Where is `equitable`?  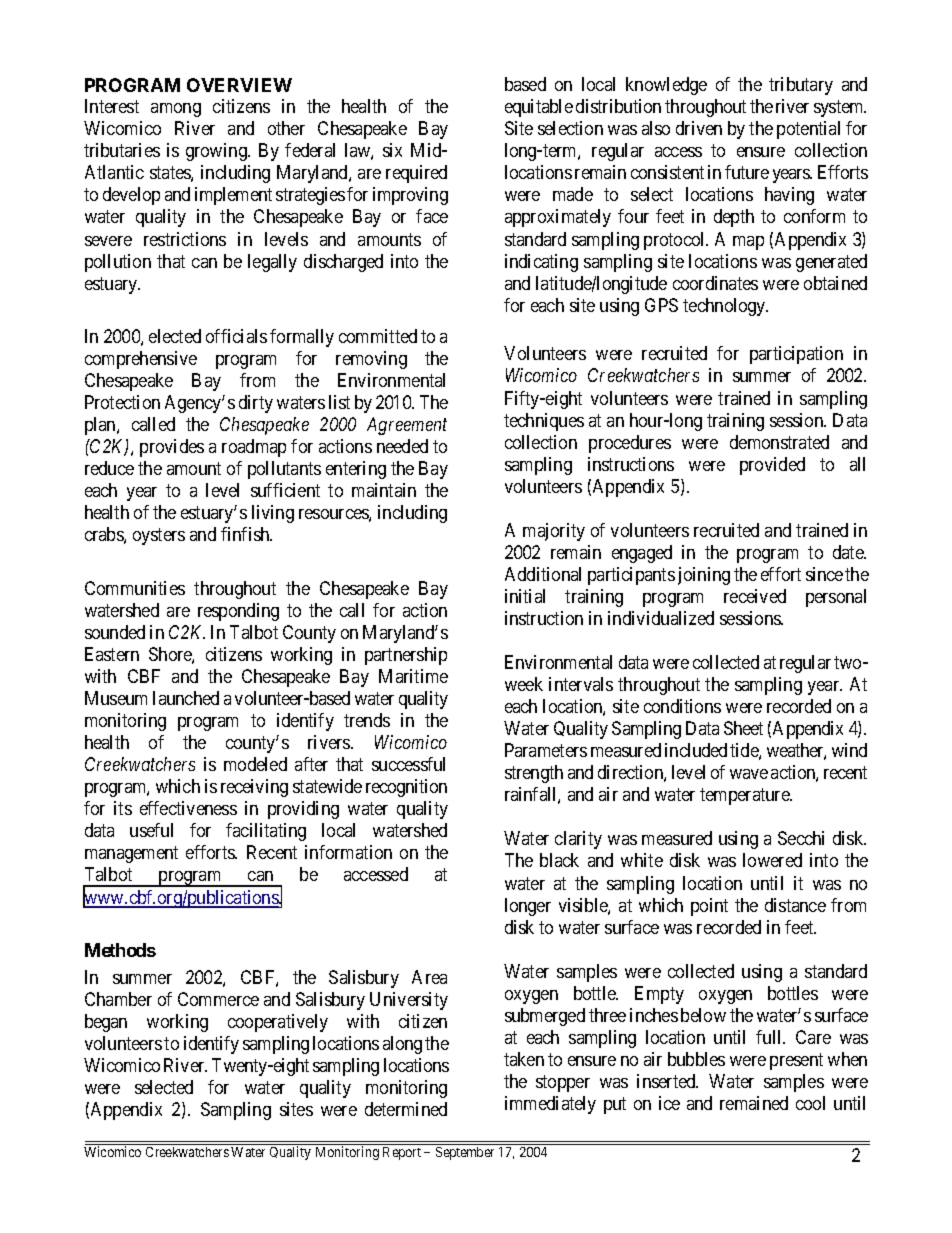
equitable is located at coordinates (539, 108).
